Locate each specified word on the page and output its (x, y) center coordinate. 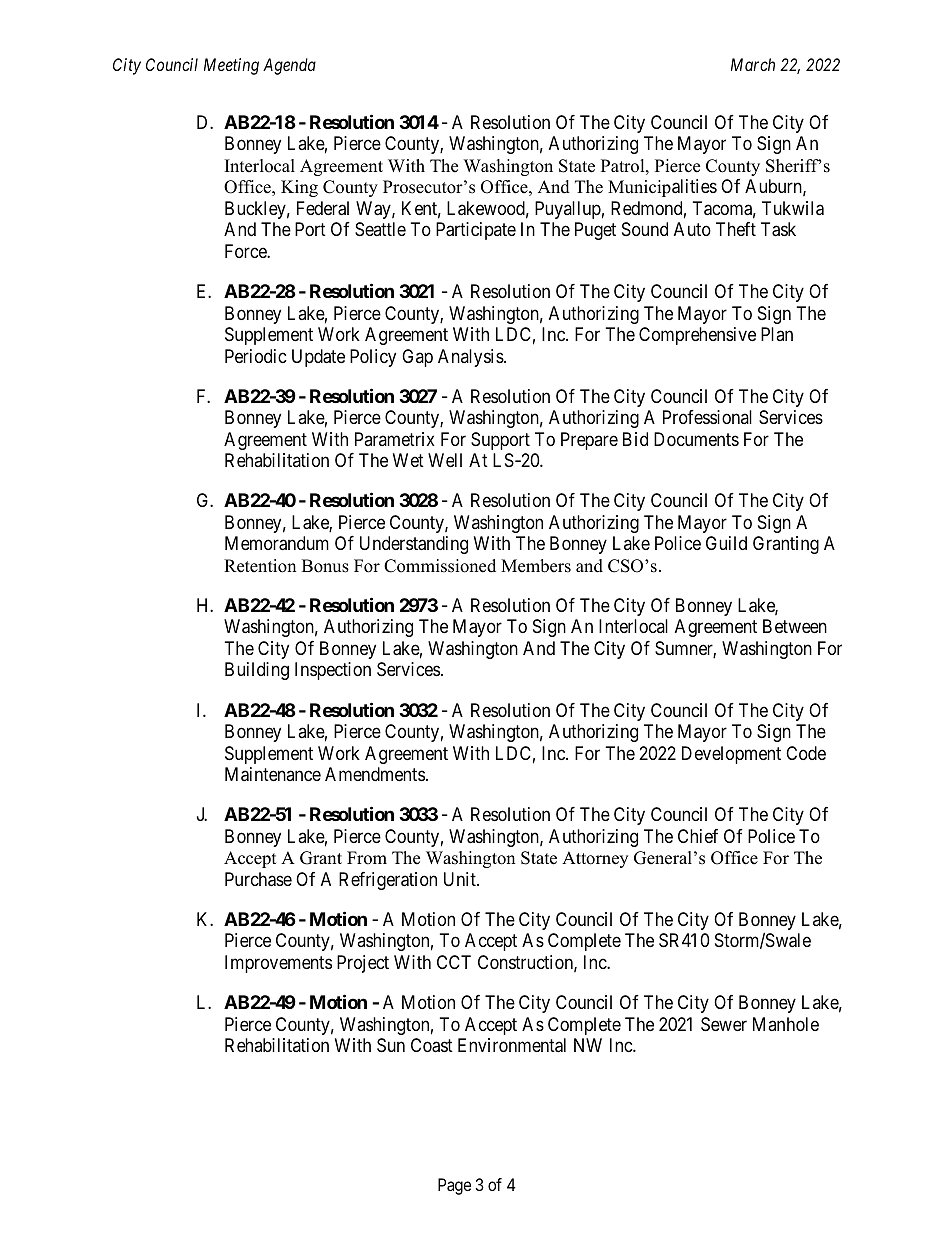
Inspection (333, 671)
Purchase (258, 879)
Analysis (471, 358)
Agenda (289, 66)
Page (454, 1186)
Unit (461, 879)
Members (536, 566)
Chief (698, 836)
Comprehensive (697, 336)
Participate (476, 231)
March (753, 64)
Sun (391, 1045)
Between (795, 626)
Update (318, 358)
